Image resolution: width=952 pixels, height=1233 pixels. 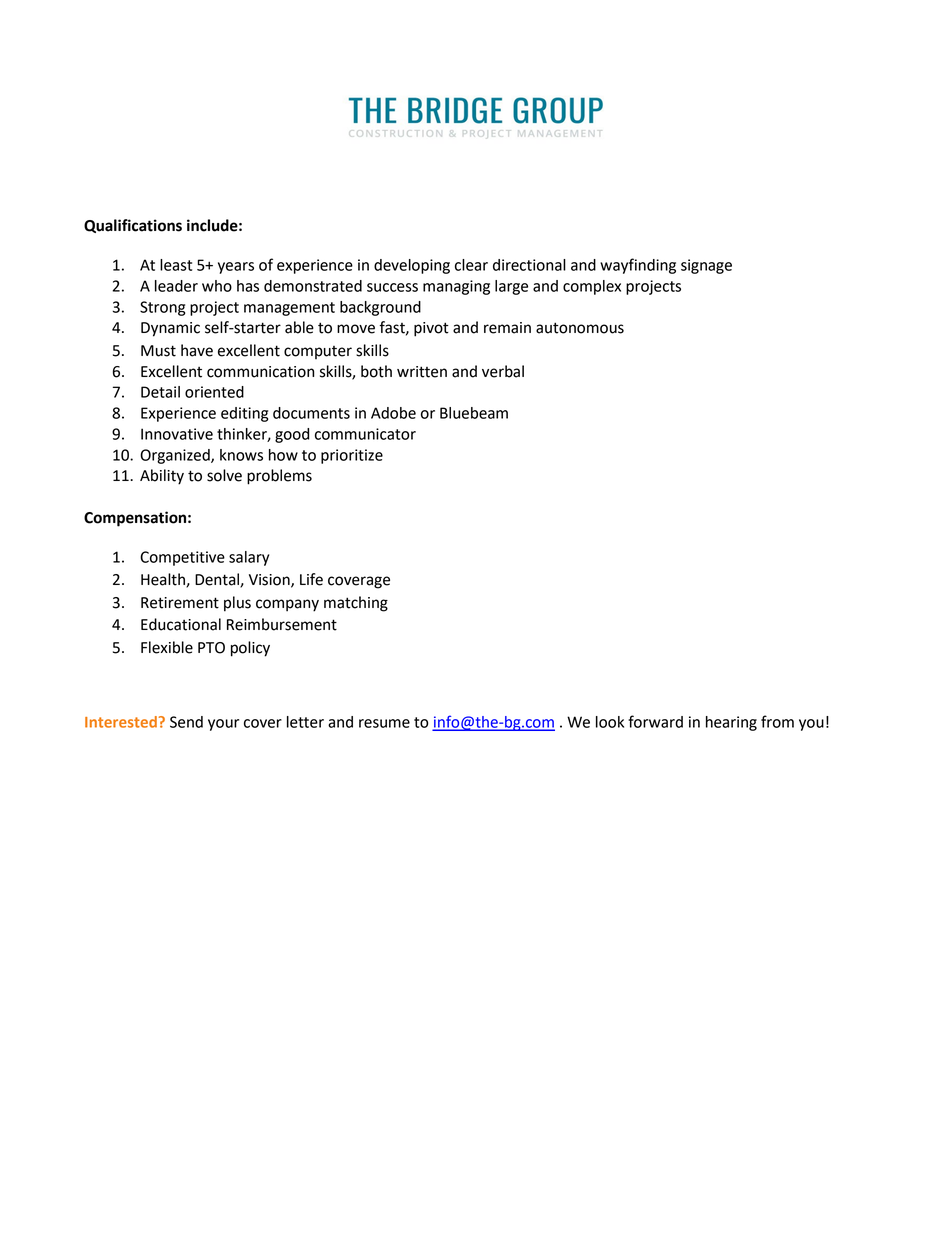 What do you see at coordinates (181, 624) in the screenshot?
I see `Educational` at bounding box center [181, 624].
